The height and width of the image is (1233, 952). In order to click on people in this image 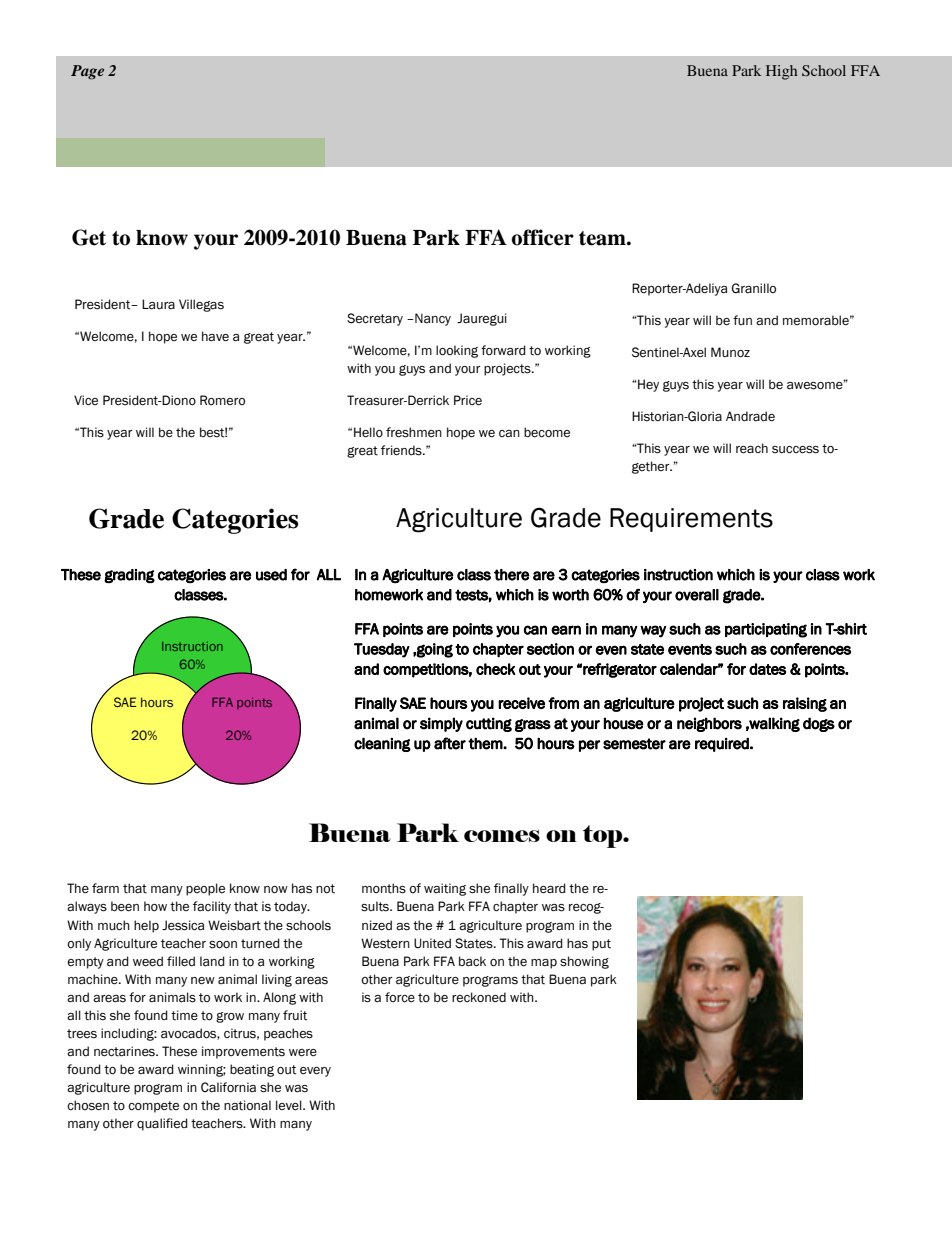, I will do `click(205, 889)`.
